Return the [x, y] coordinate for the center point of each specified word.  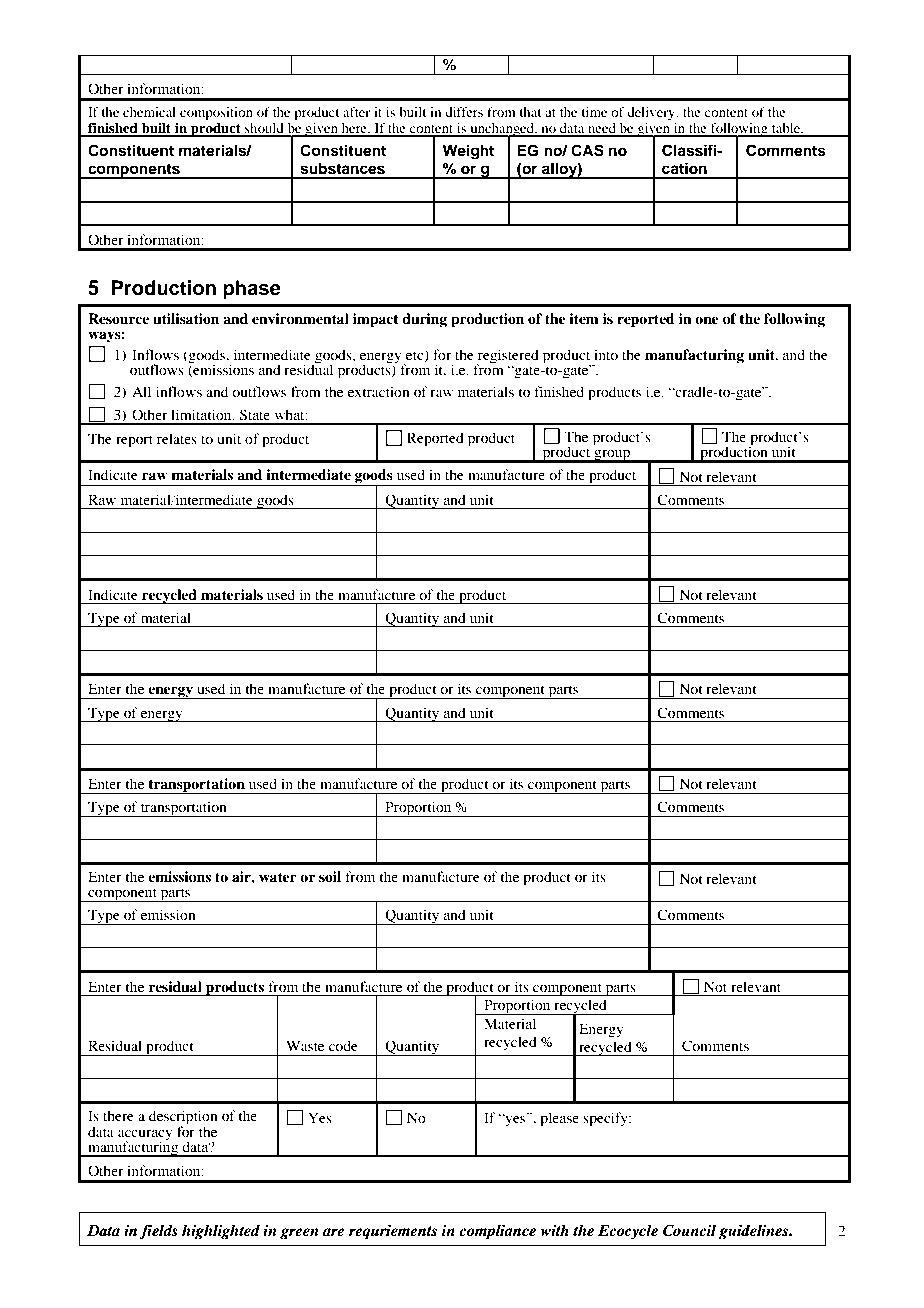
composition [216, 114]
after [356, 112]
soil [330, 876]
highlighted [221, 1232]
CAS [587, 150]
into [606, 354]
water [278, 877]
